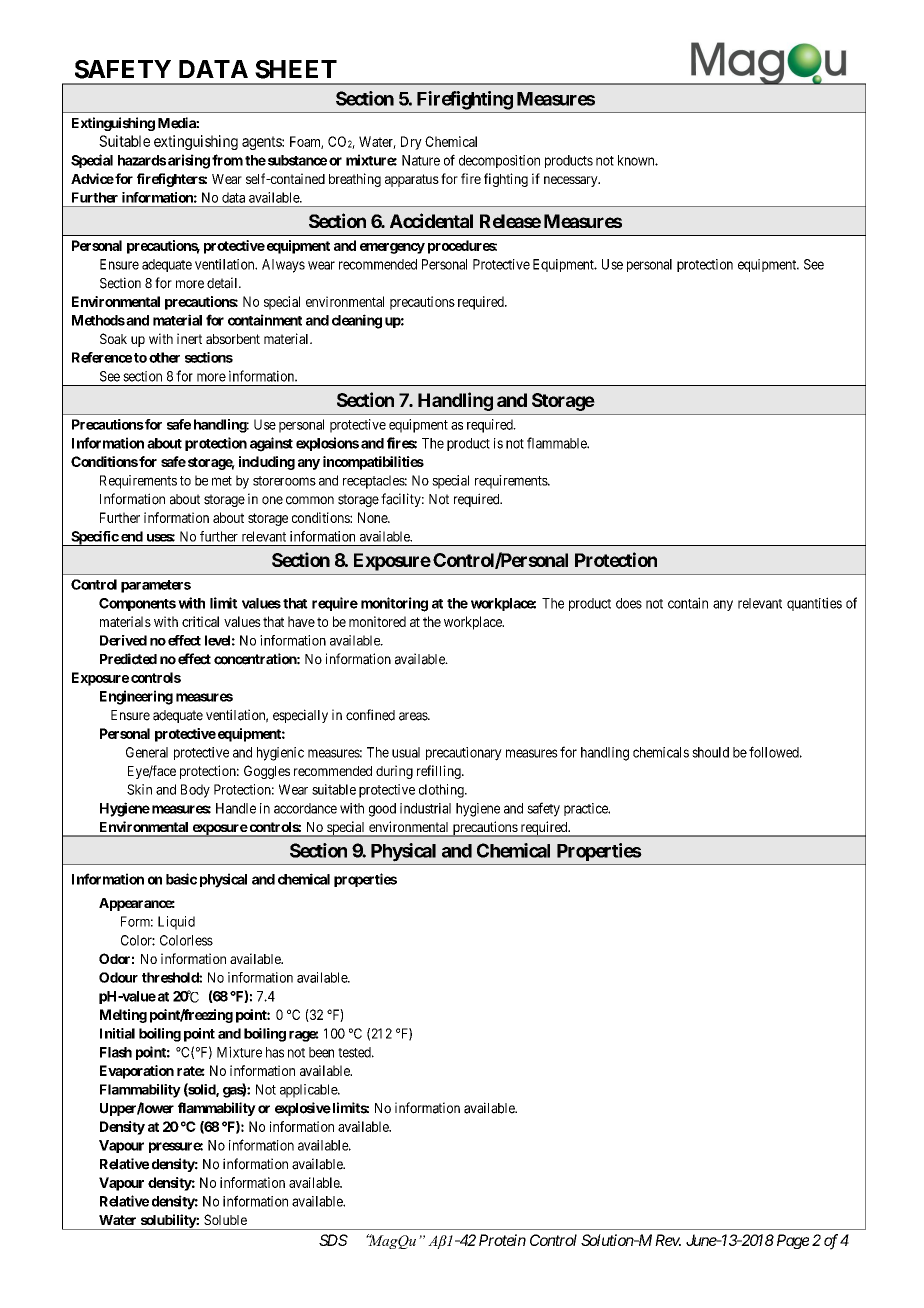  What do you see at coordinates (814, 604) in the page?
I see `quantities` at bounding box center [814, 604].
